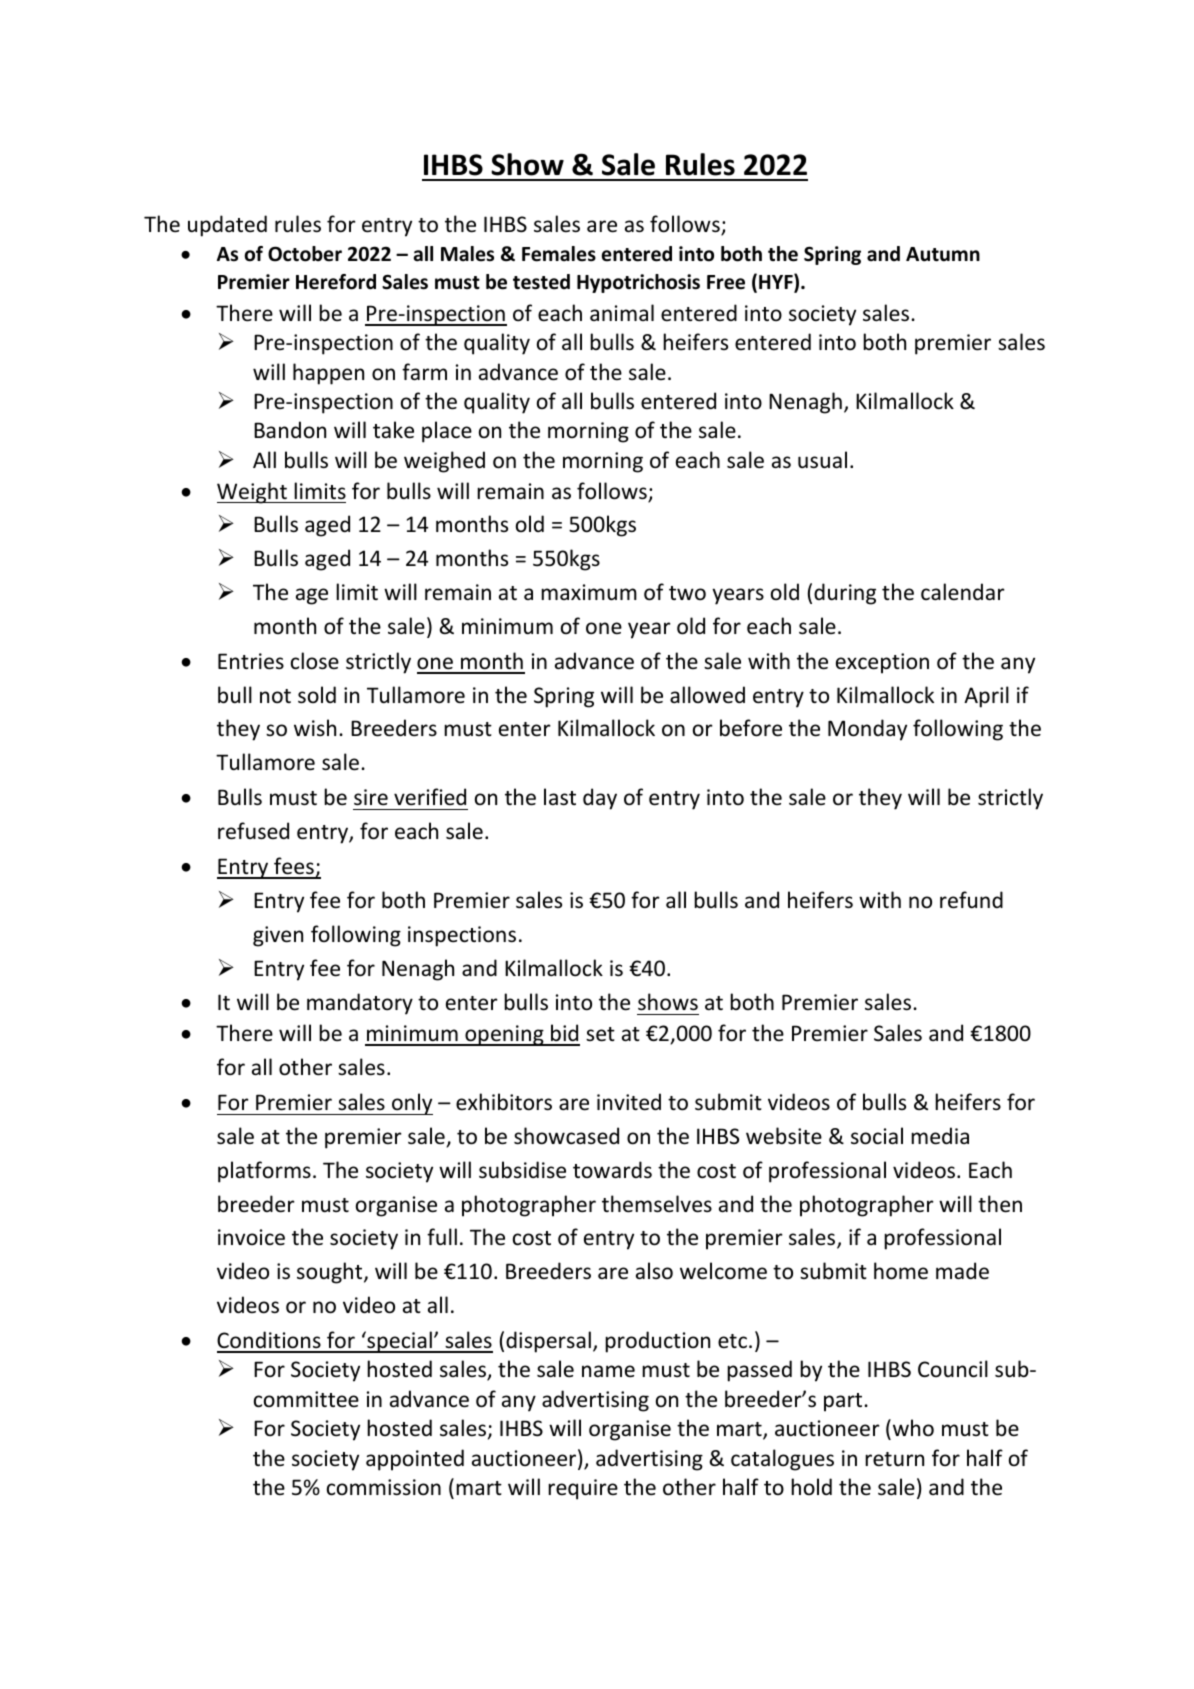  I want to click on mandatory, so click(360, 1004).
